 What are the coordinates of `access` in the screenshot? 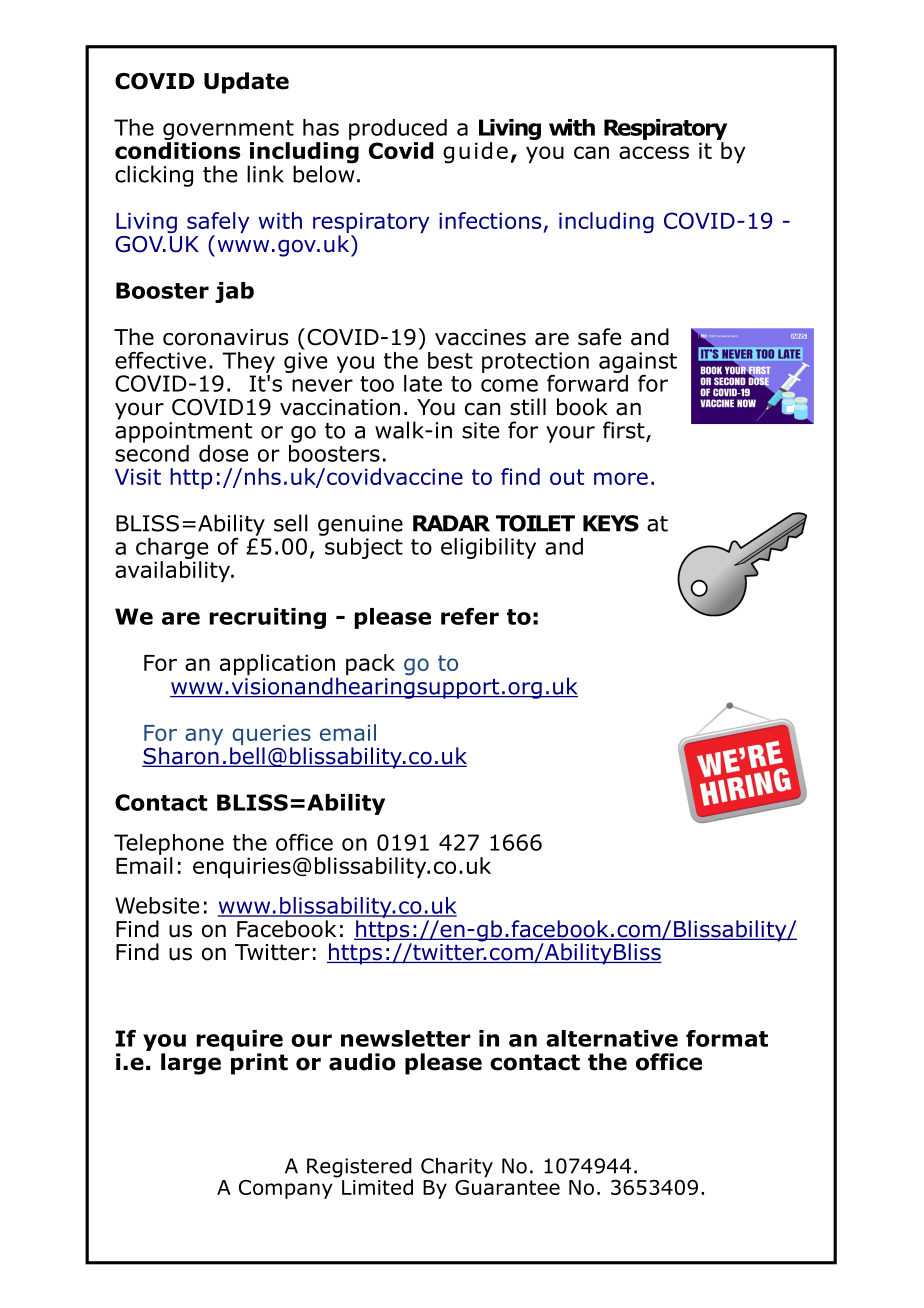 It's located at (654, 152).
